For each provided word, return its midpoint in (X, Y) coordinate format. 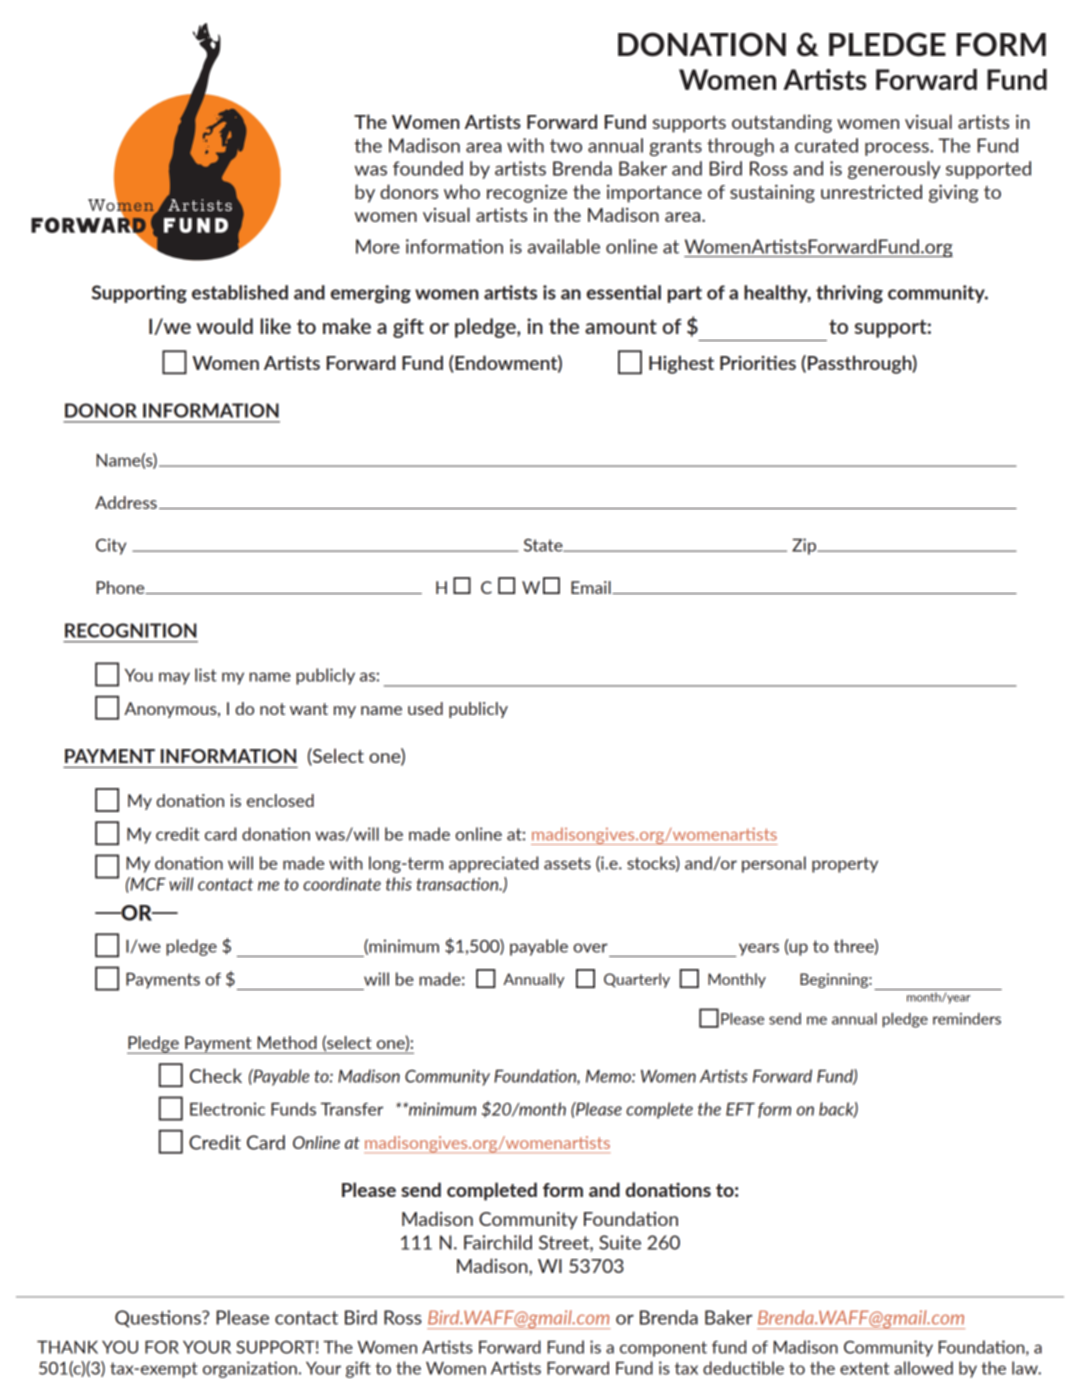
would (224, 326)
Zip (805, 546)
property (845, 865)
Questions (159, 1319)
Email (592, 587)
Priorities (758, 363)
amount (621, 326)
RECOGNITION (131, 630)
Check (216, 1075)
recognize (527, 194)
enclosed (280, 800)
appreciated (493, 864)
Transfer (352, 1109)
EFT (740, 1109)
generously (894, 170)
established (240, 292)
